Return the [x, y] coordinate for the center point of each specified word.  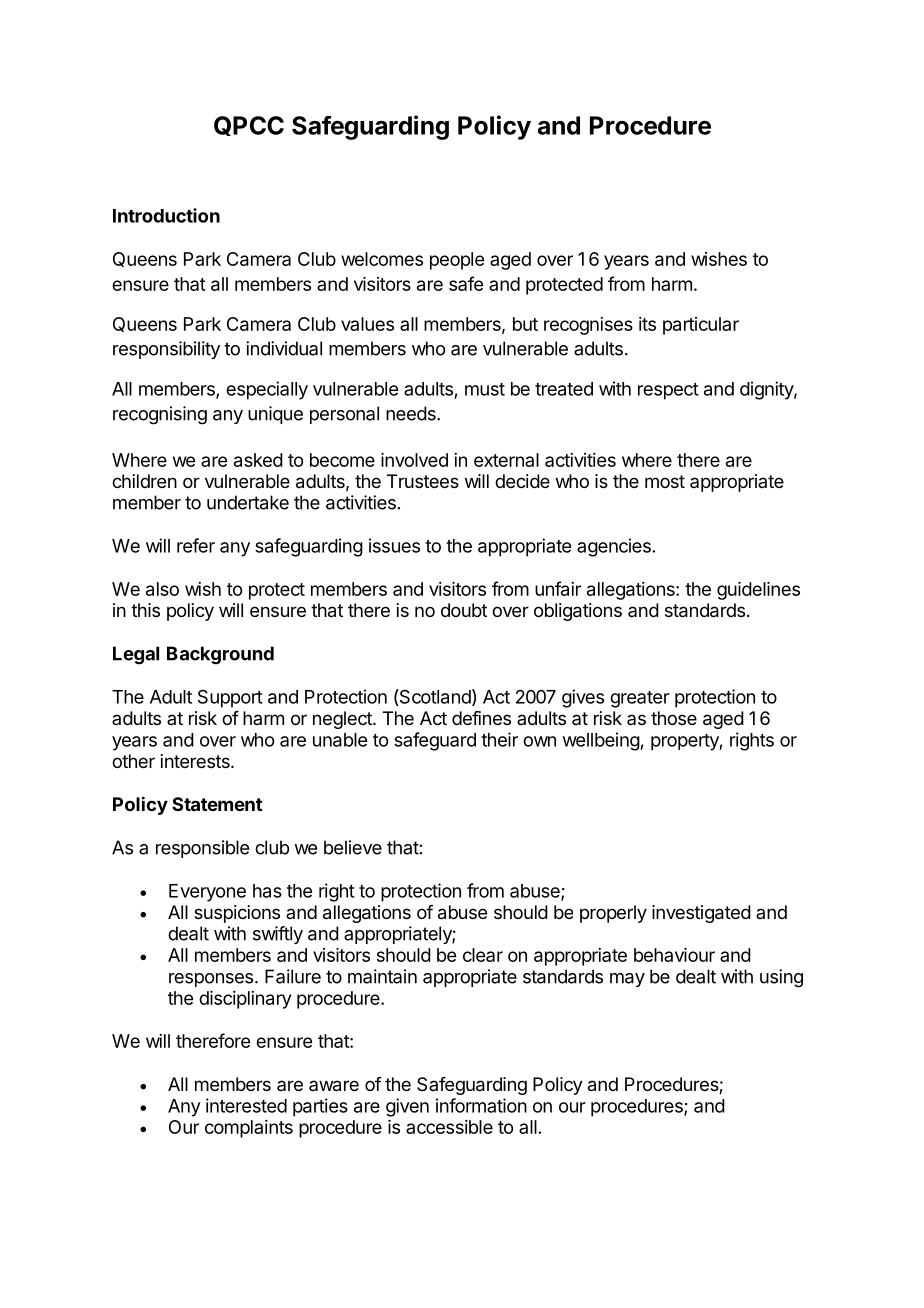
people [457, 261]
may [627, 980]
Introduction [166, 215]
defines [481, 718]
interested [246, 1105]
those [674, 718]
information [481, 1105]
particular [701, 326]
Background [220, 655]
